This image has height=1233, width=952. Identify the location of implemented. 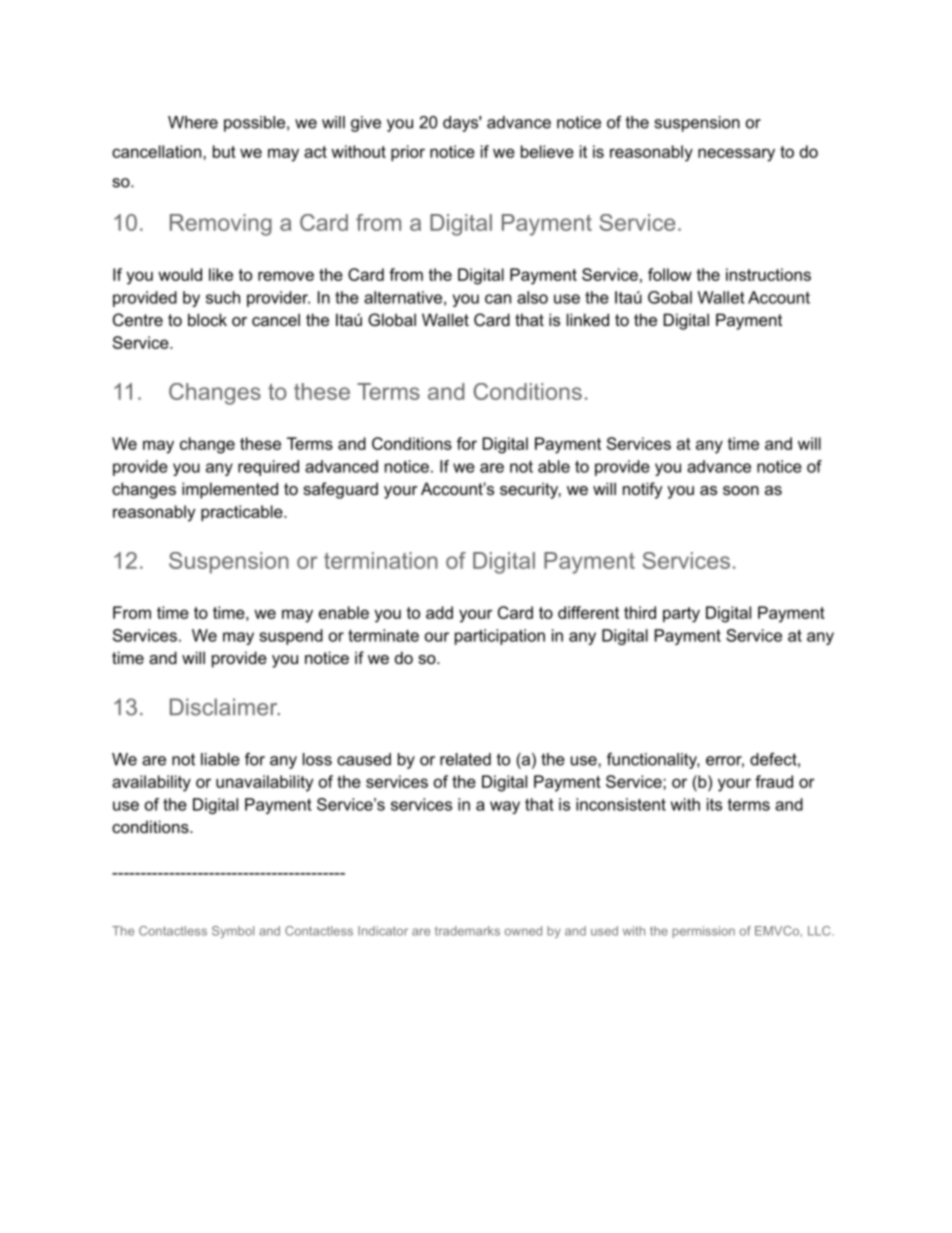
(230, 490).
